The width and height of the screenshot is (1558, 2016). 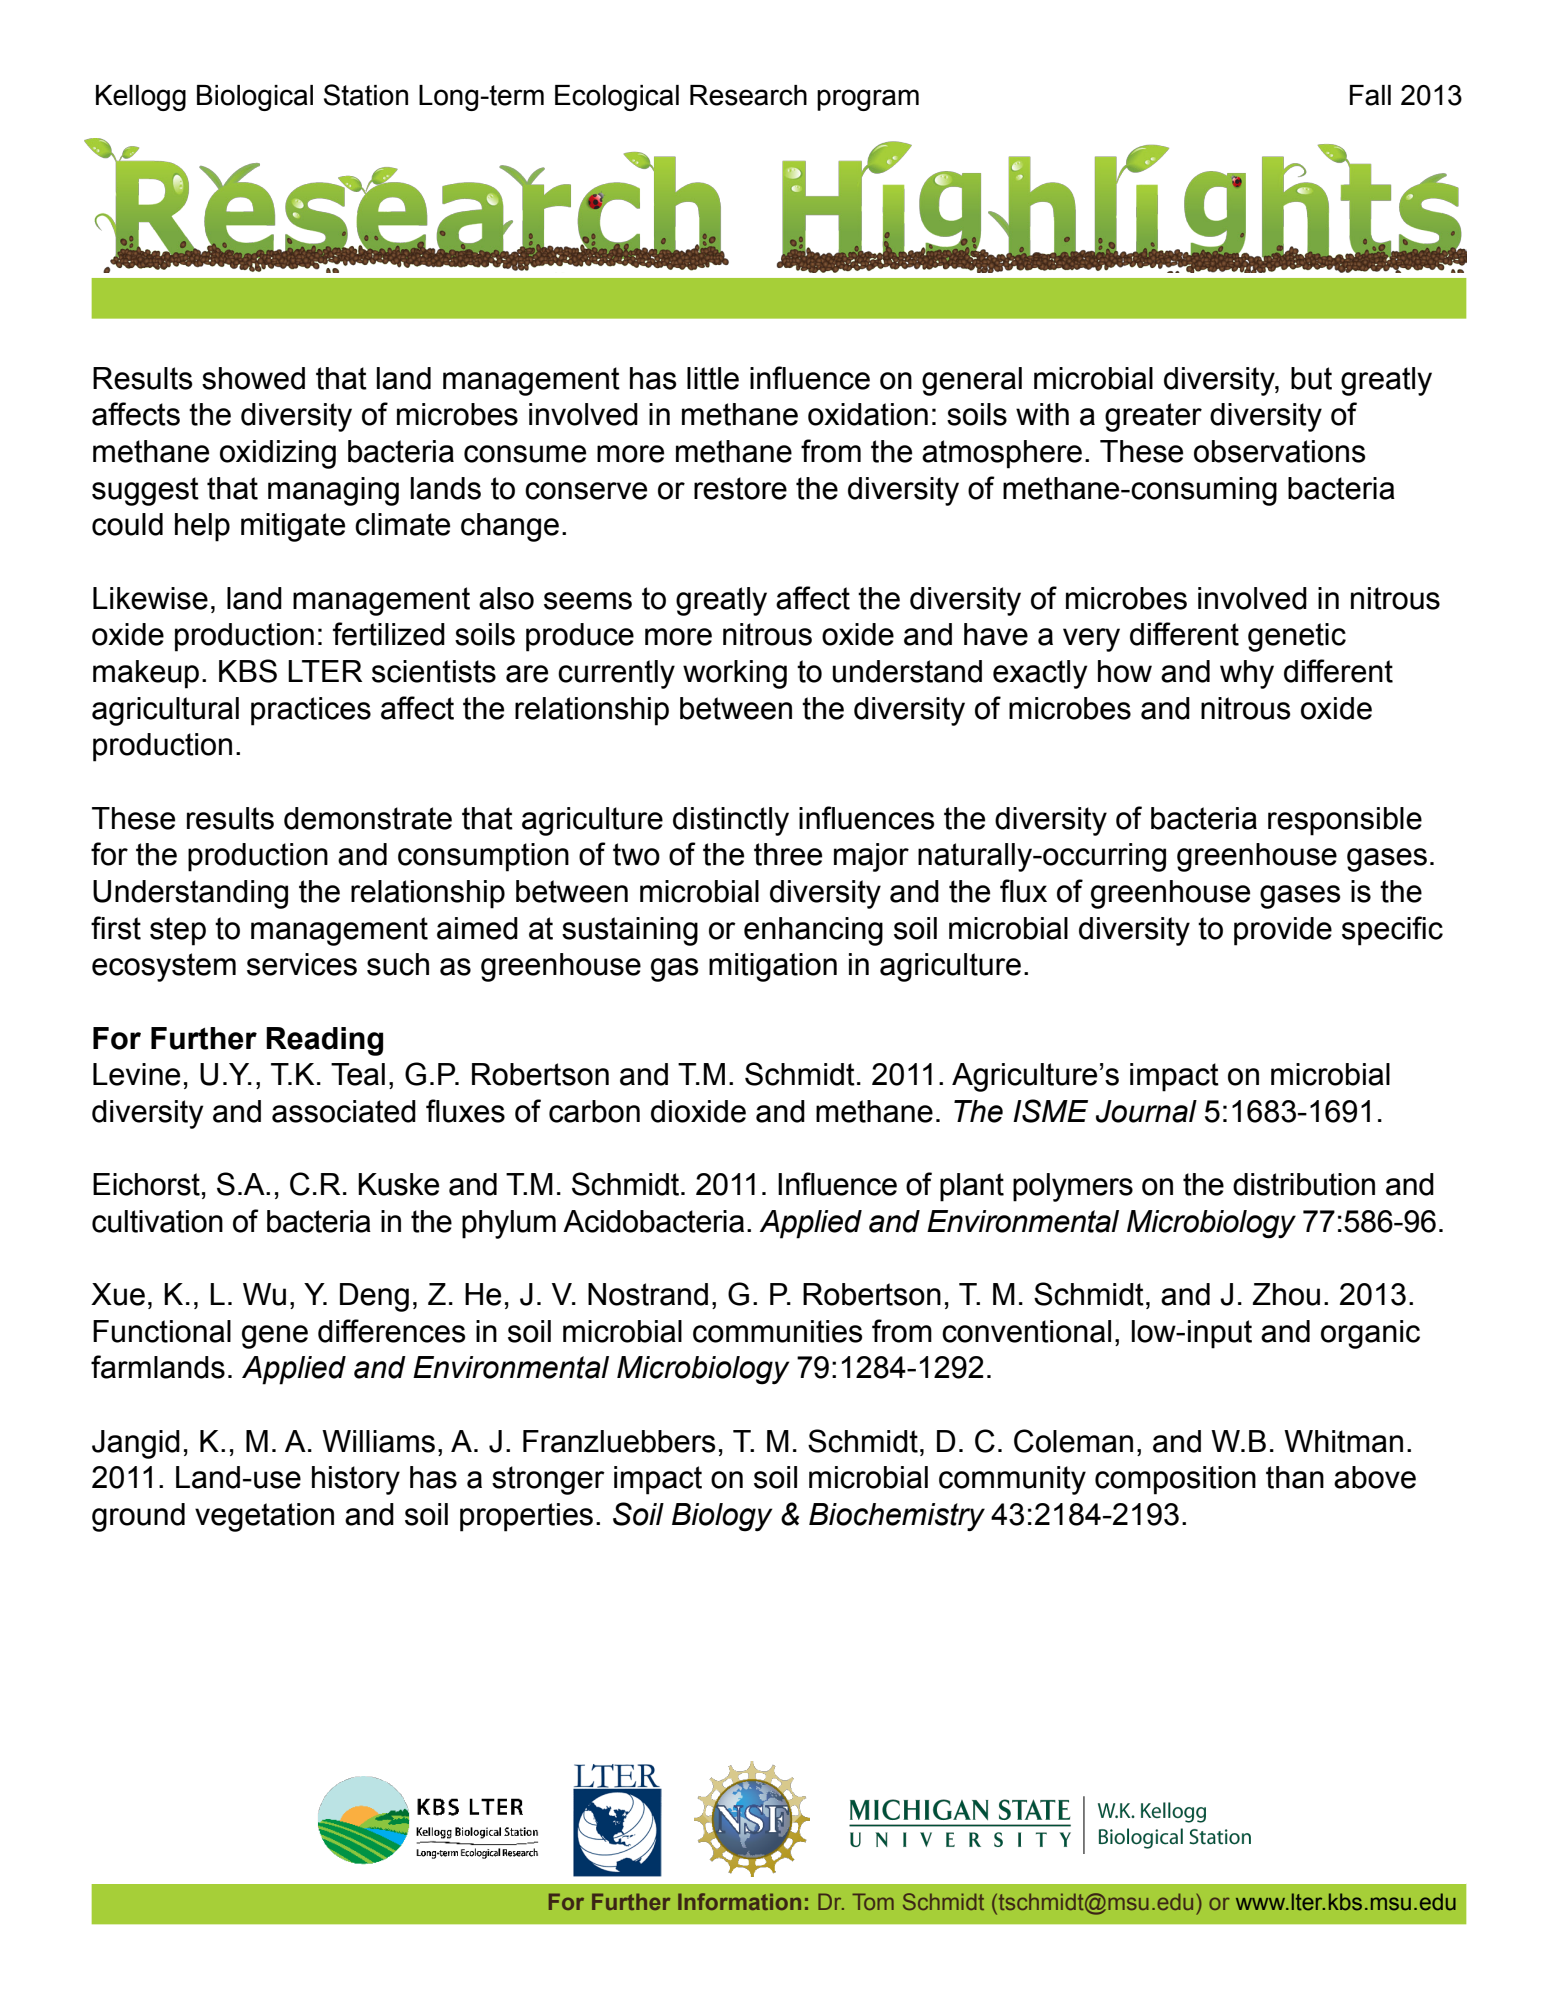 What do you see at coordinates (739, 1901) in the screenshot?
I see `Information` at bounding box center [739, 1901].
